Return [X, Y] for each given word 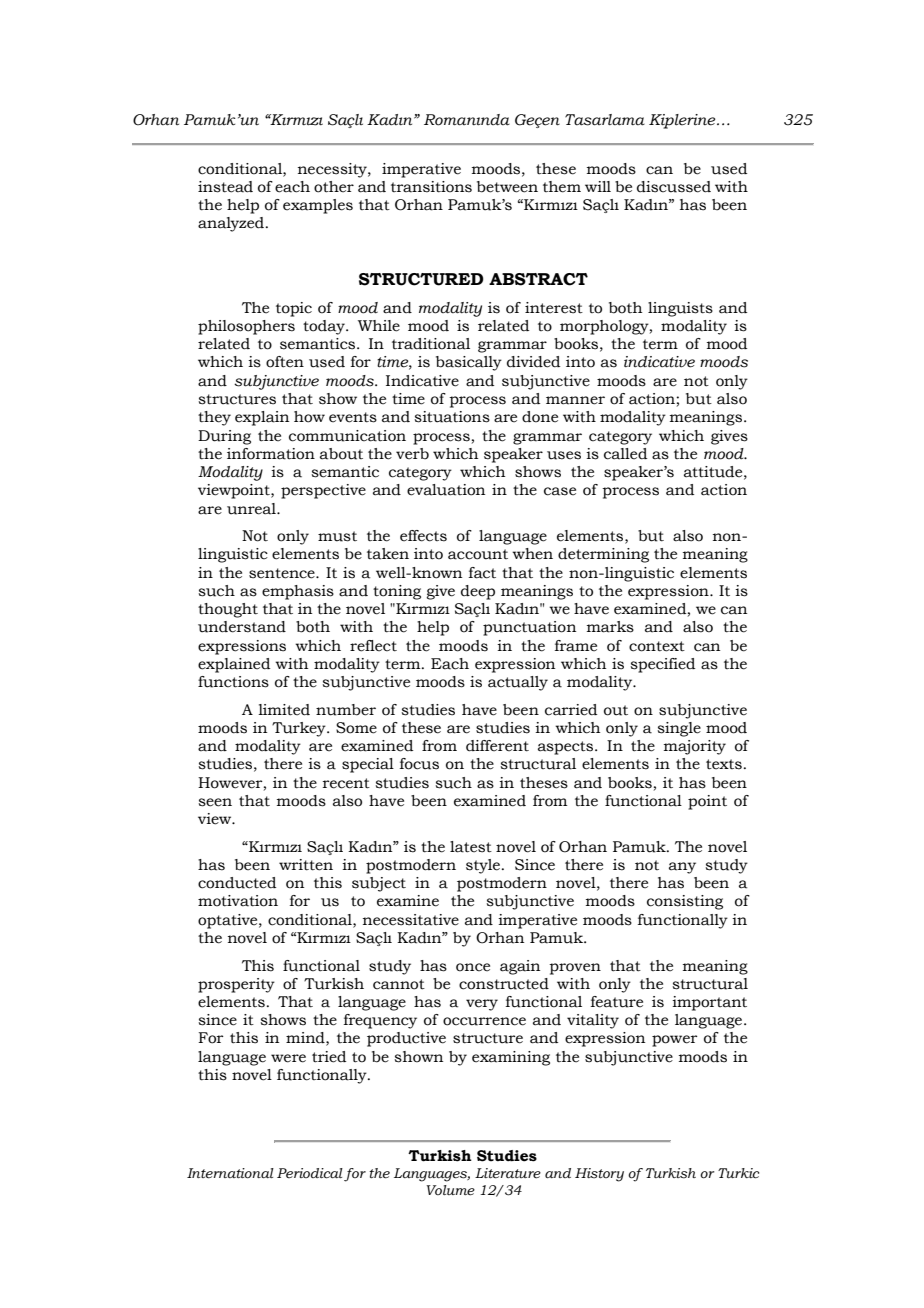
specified [662, 665]
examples [318, 206]
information [271, 454]
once [473, 967]
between [507, 187]
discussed [674, 187]
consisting [685, 902]
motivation [238, 901]
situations [452, 417]
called [625, 454]
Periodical [310, 1173]
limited [284, 710]
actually [518, 683]
